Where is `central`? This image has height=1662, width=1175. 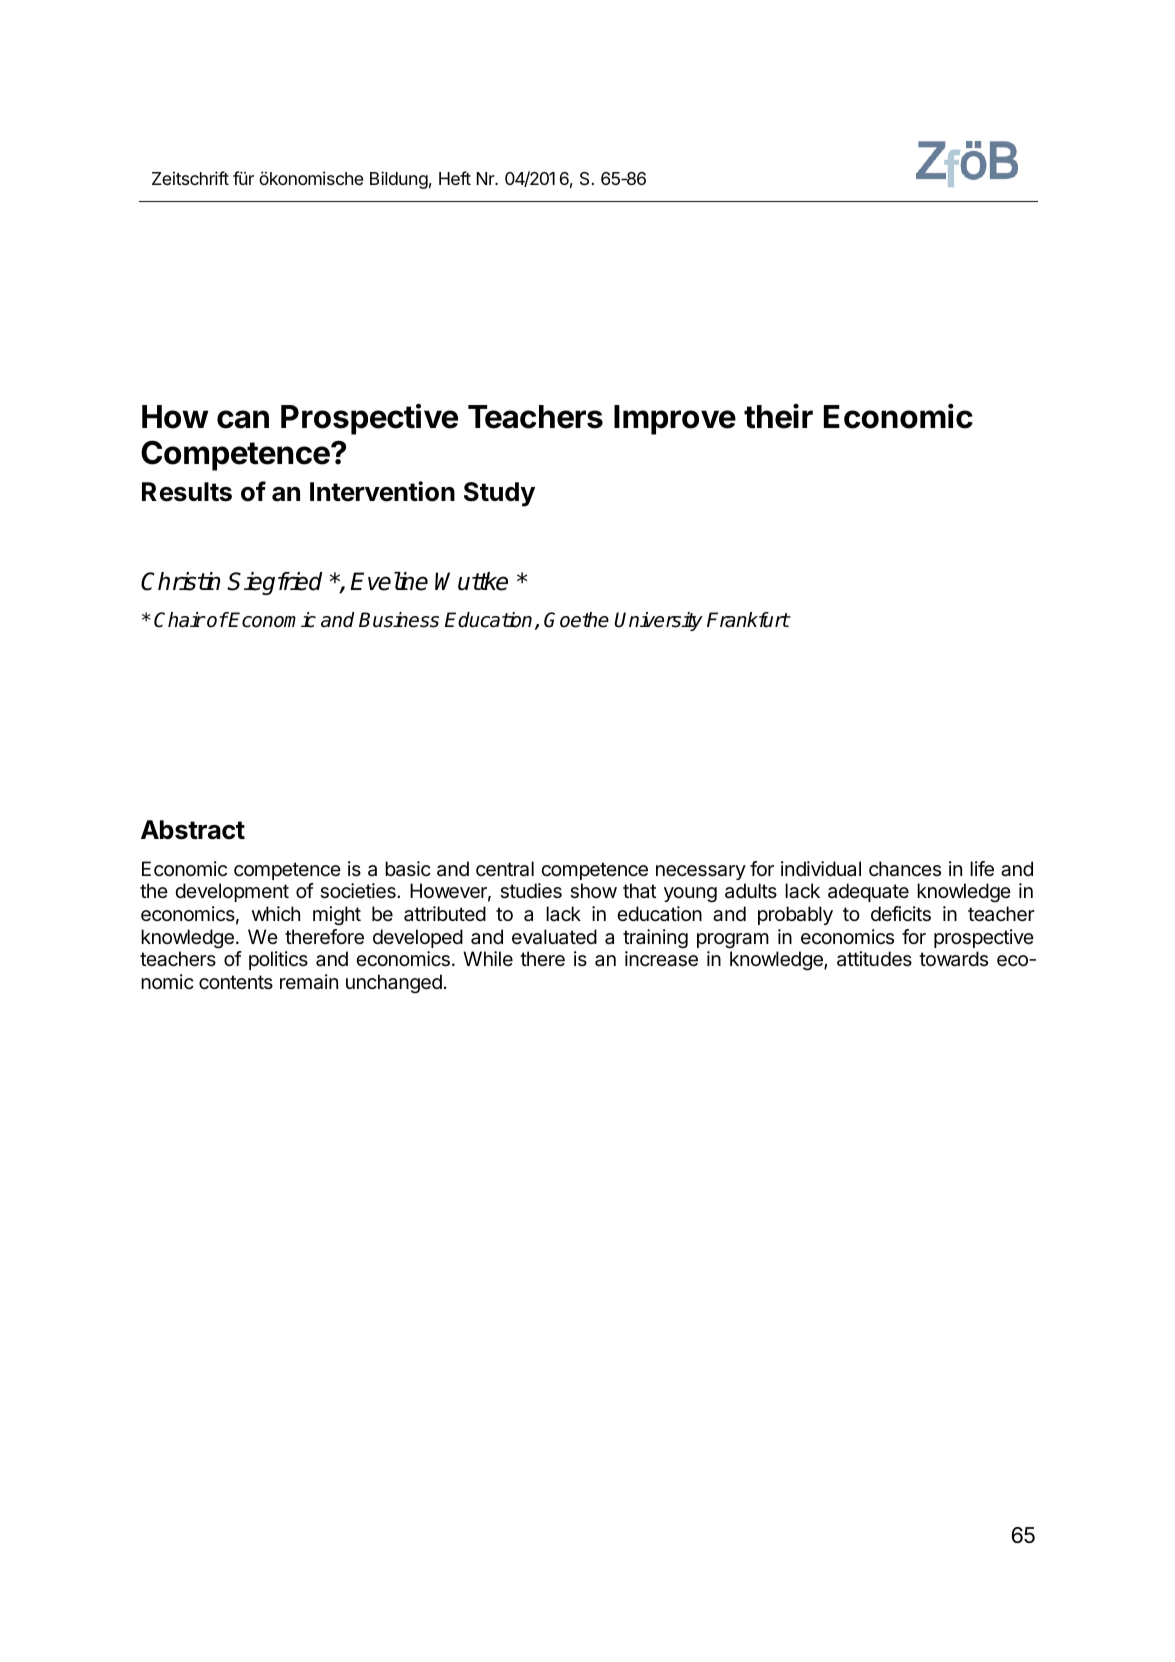
central is located at coordinates (505, 869).
